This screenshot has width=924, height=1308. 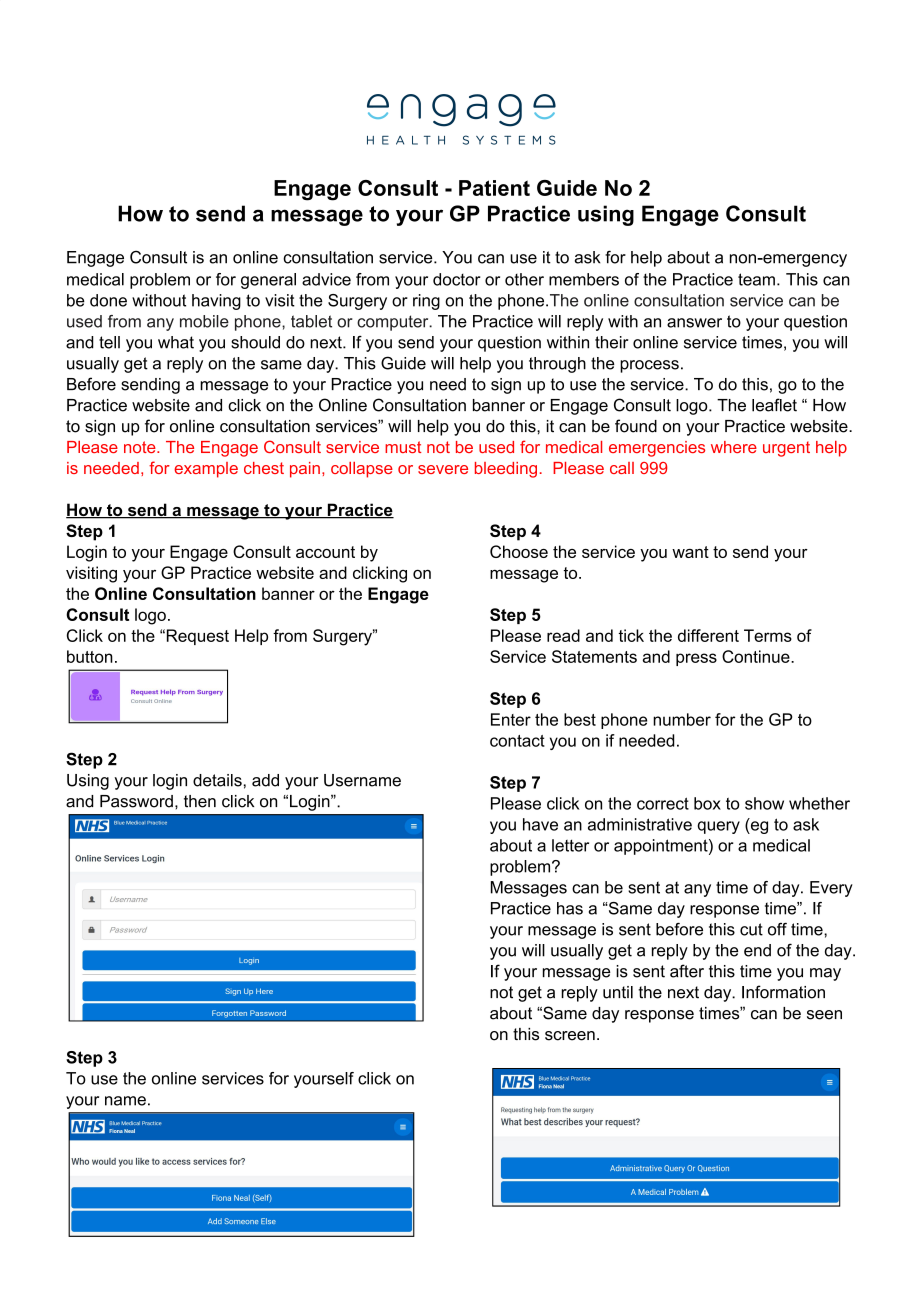 I want to click on show, so click(x=764, y=803).
